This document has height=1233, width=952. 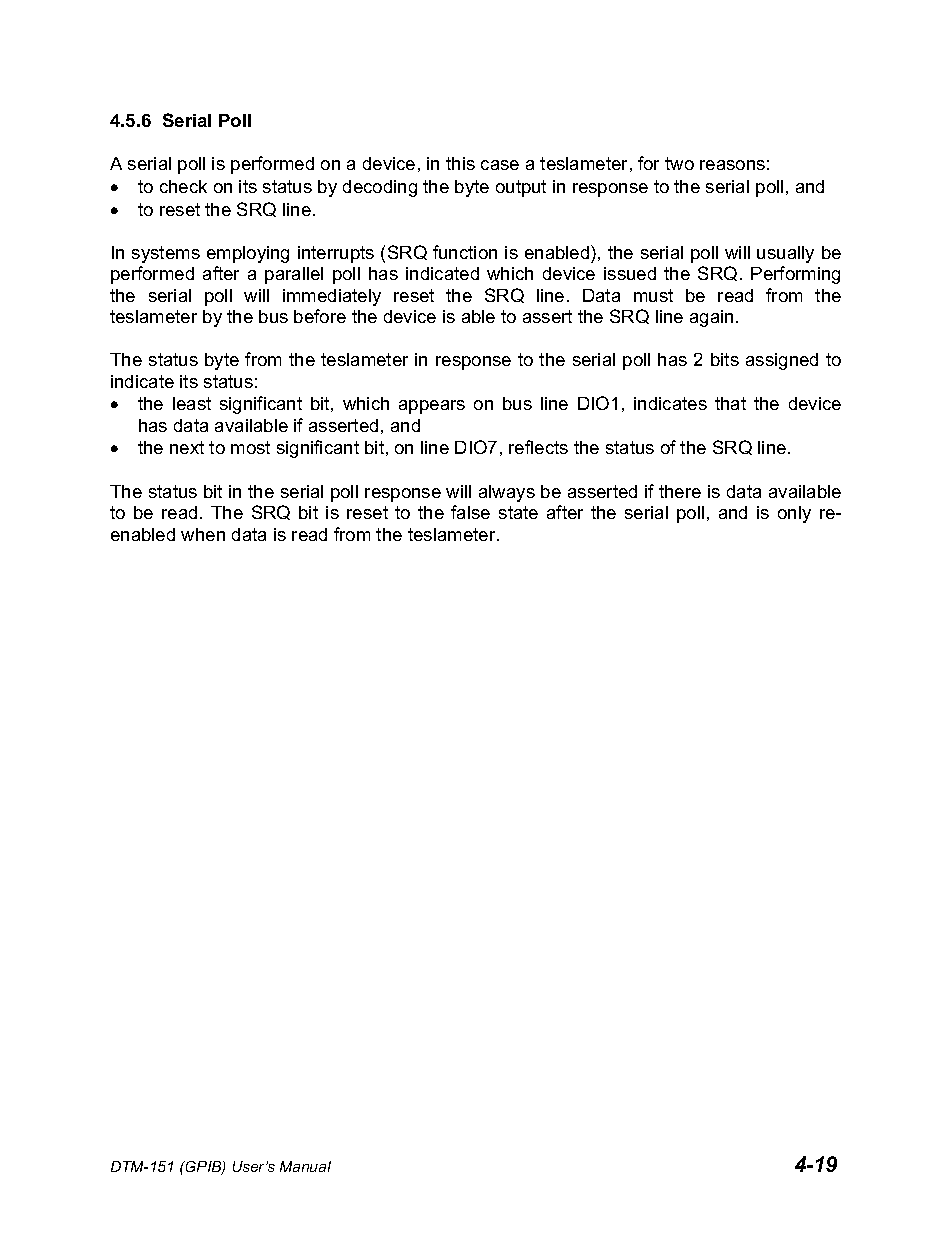 I want to click on false, so click(x=470, y=512).
